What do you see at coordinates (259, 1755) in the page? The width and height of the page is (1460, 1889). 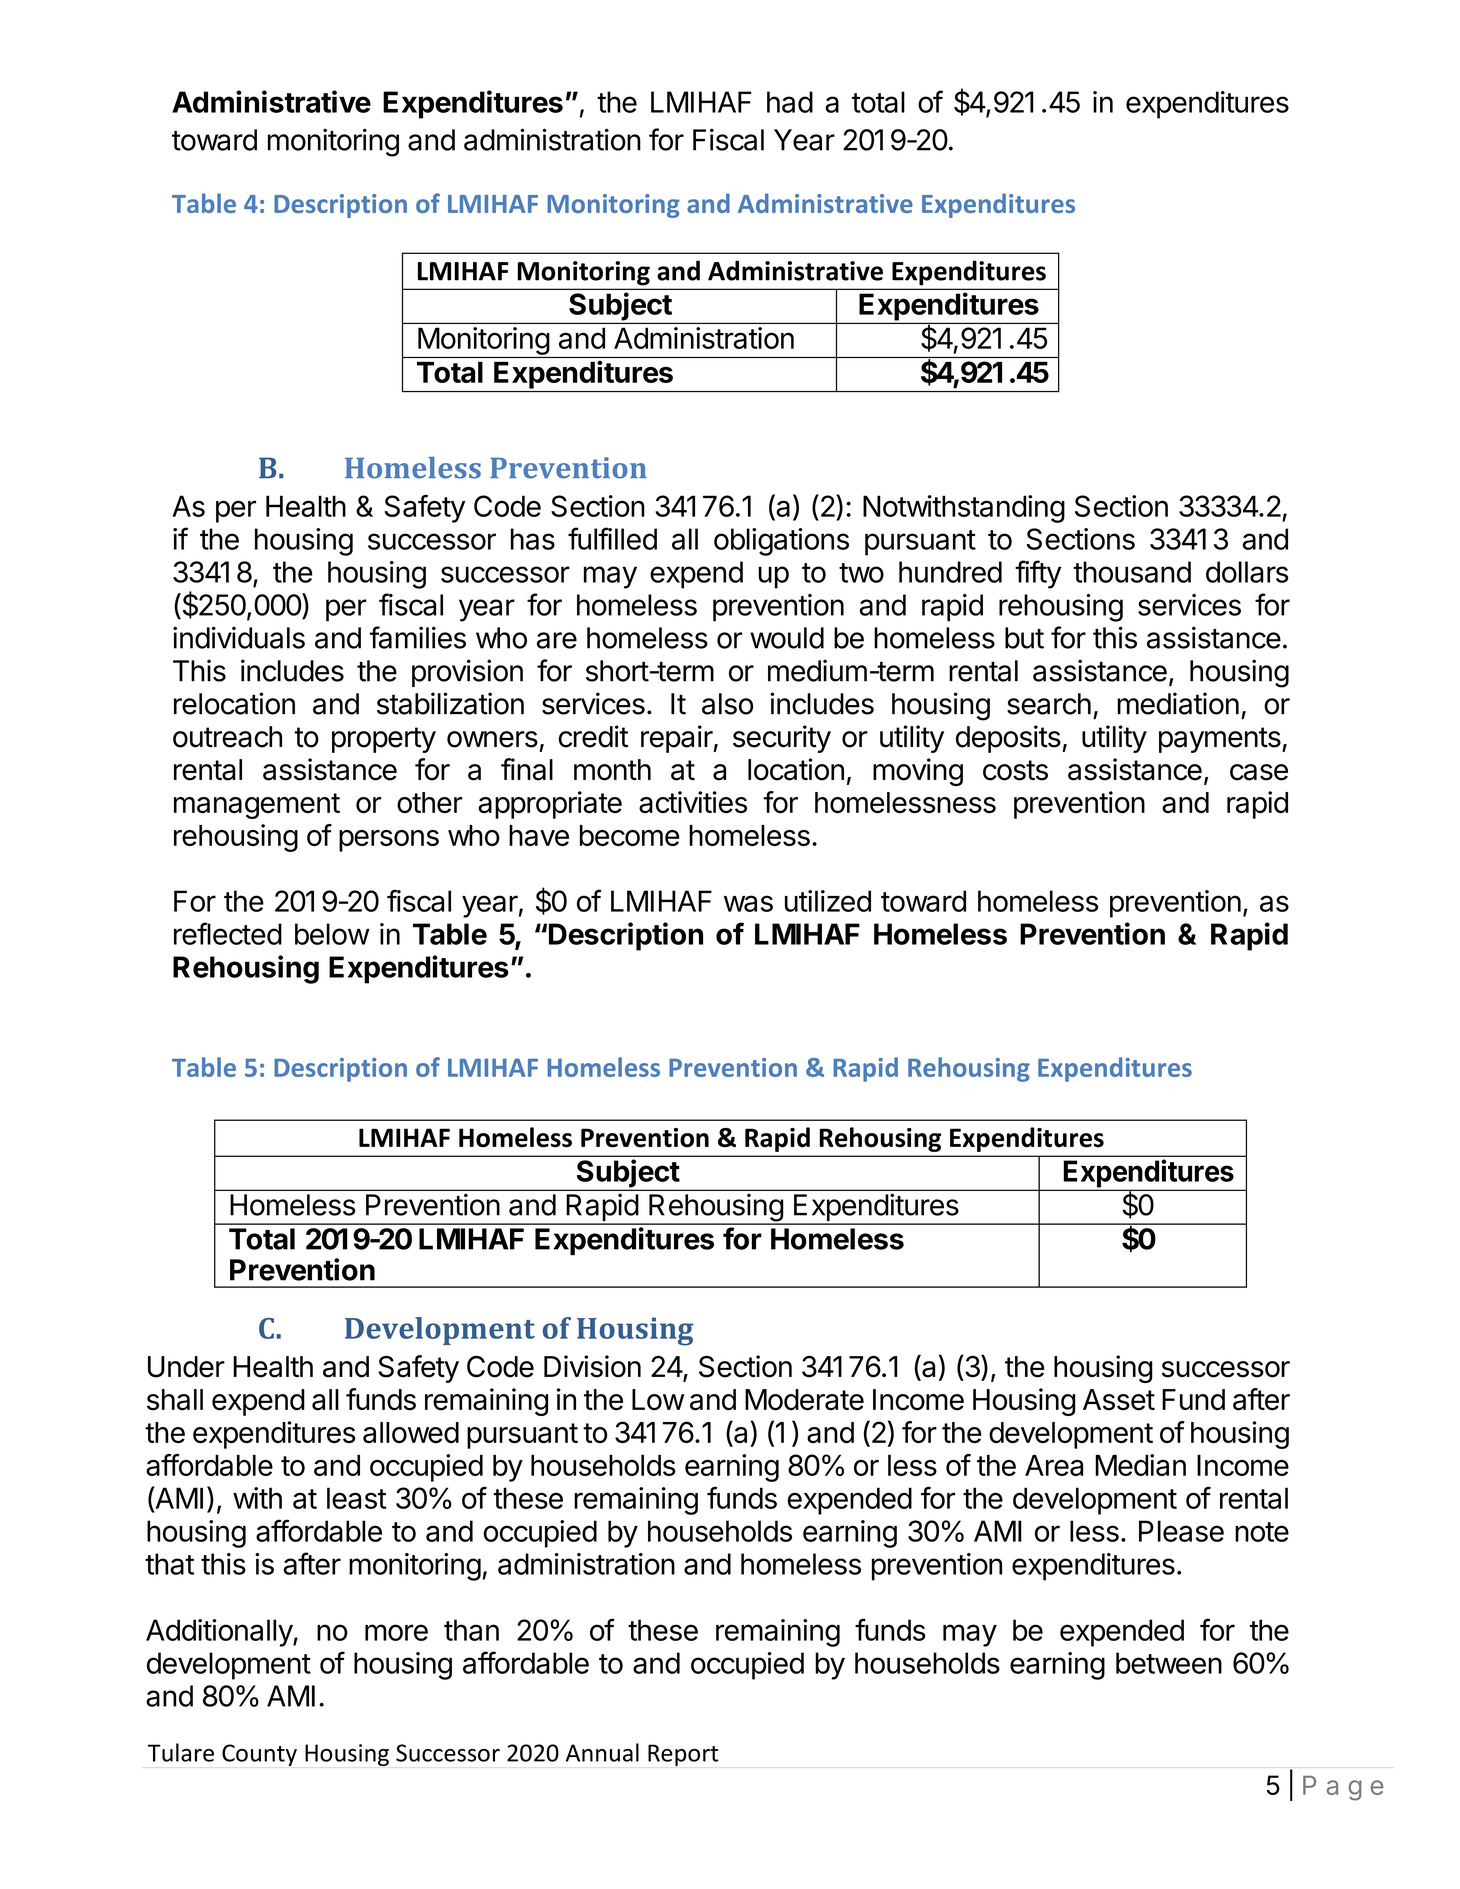 I see `County` at bounding box center [259, 1755].
